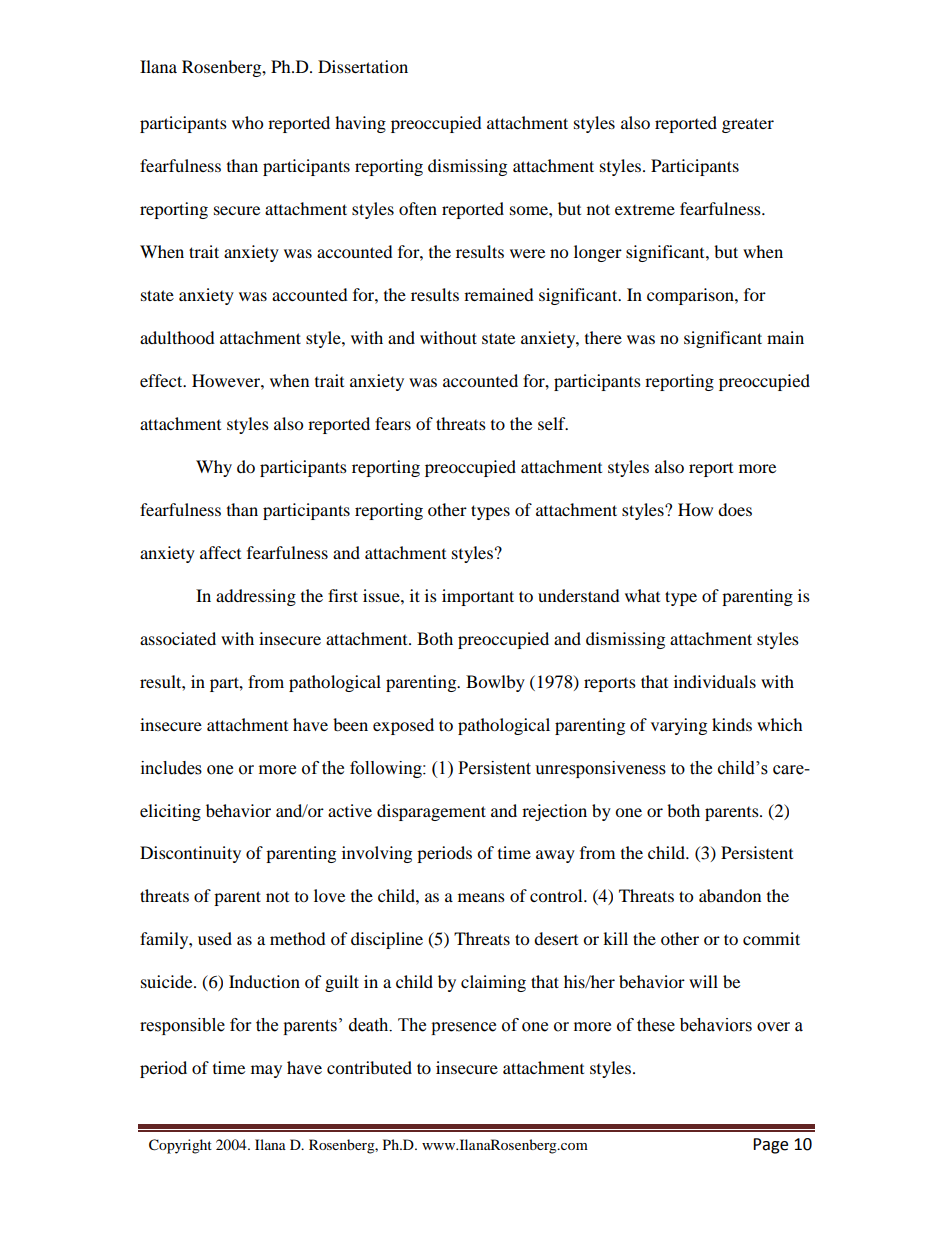 This page has width=952, height=1233. What do you see at coordinates (247, 122) in the page?
I see `who` at bounding box center [247, 122].
